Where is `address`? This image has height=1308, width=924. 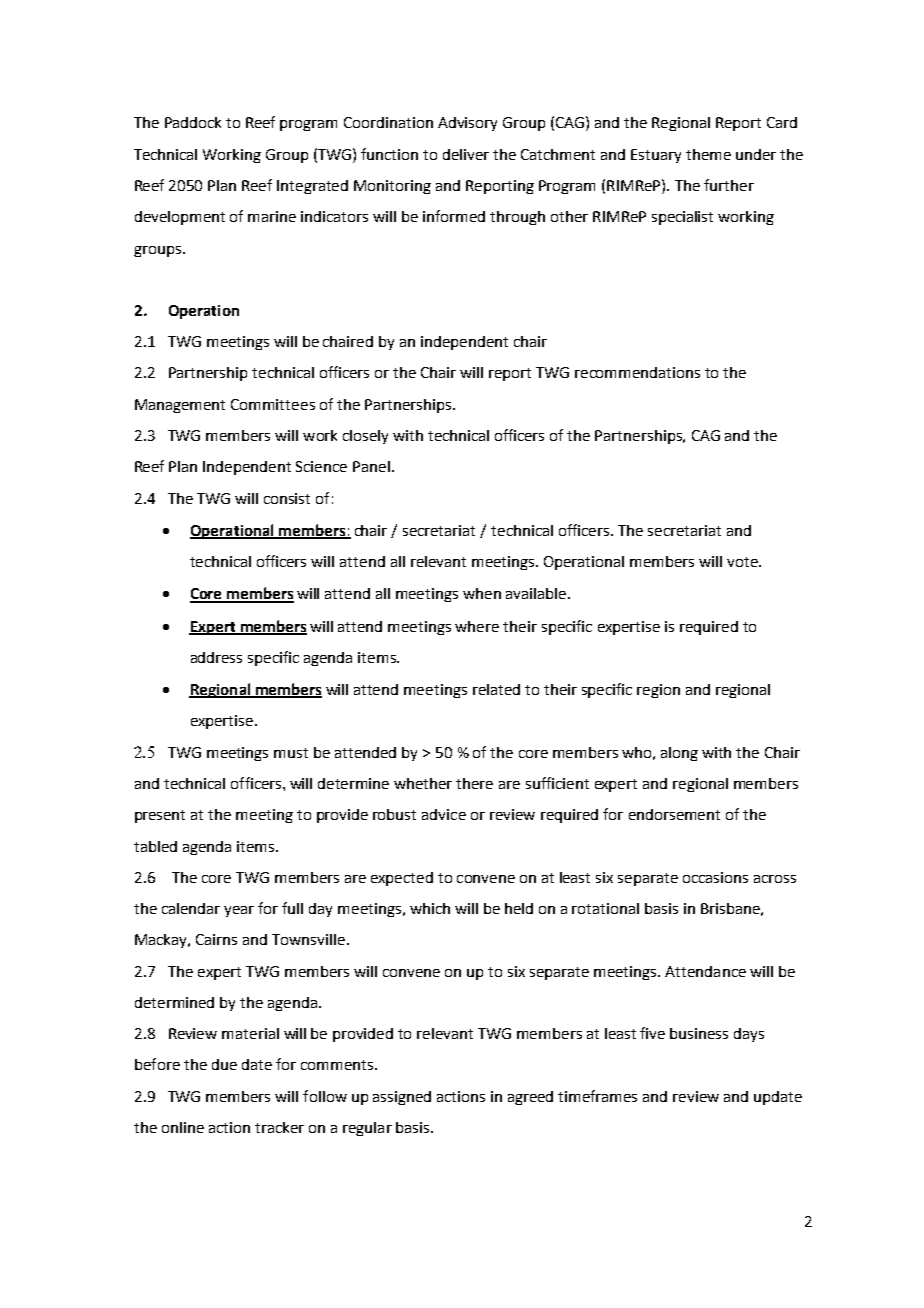
address is located at coordinates (216, 657).
